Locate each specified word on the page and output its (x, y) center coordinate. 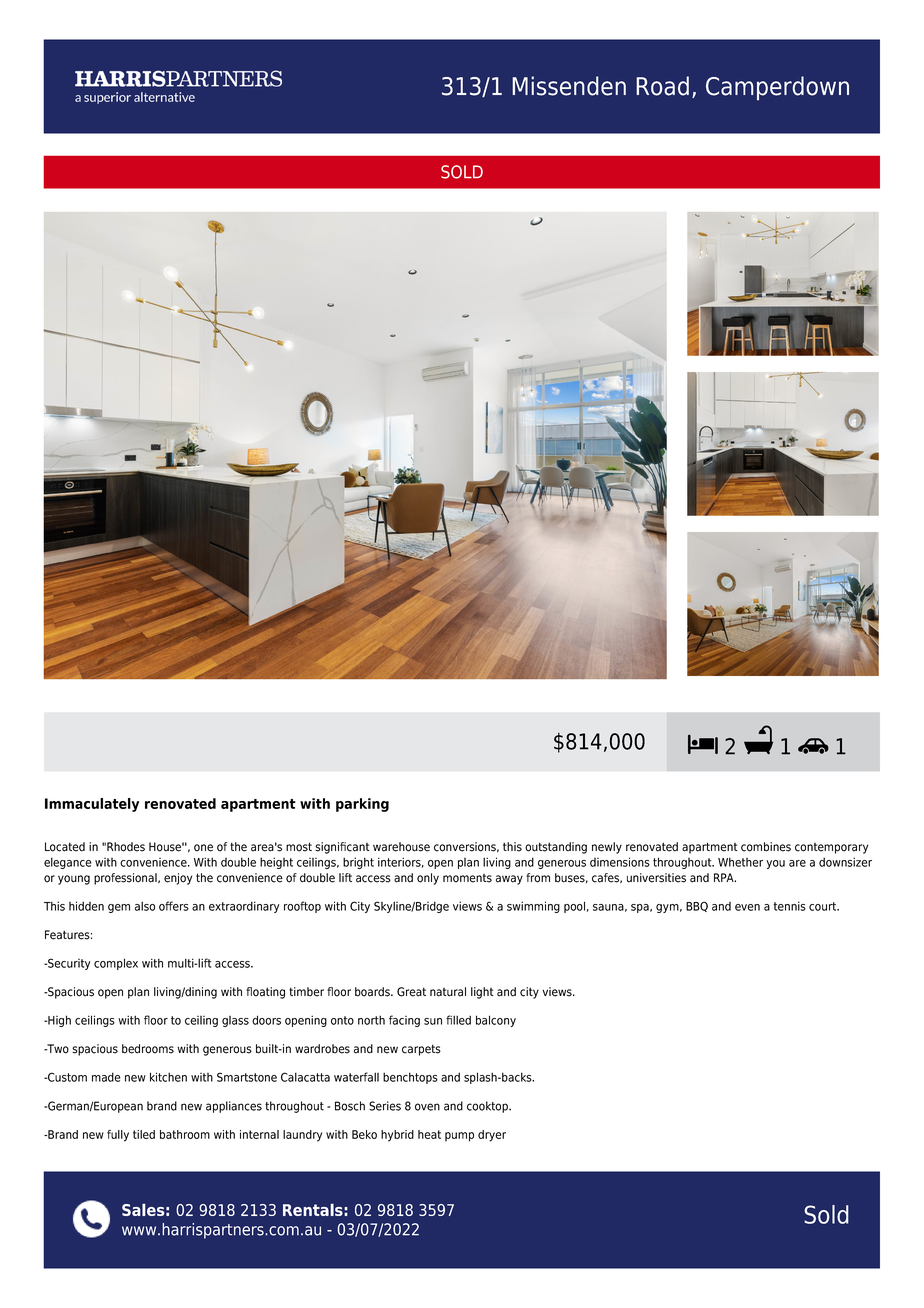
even (747, 907)
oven (427, 1107)
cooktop (488, 1107)
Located (65, 847)
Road (662, 86)
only (428, 879)
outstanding (556, 848)
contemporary (831, 848)
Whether (740, 862)
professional (126, 879)
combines (766, 847)
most (299, 847)
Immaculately (92, 805)
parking (362, 805)
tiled (144, 1134)
